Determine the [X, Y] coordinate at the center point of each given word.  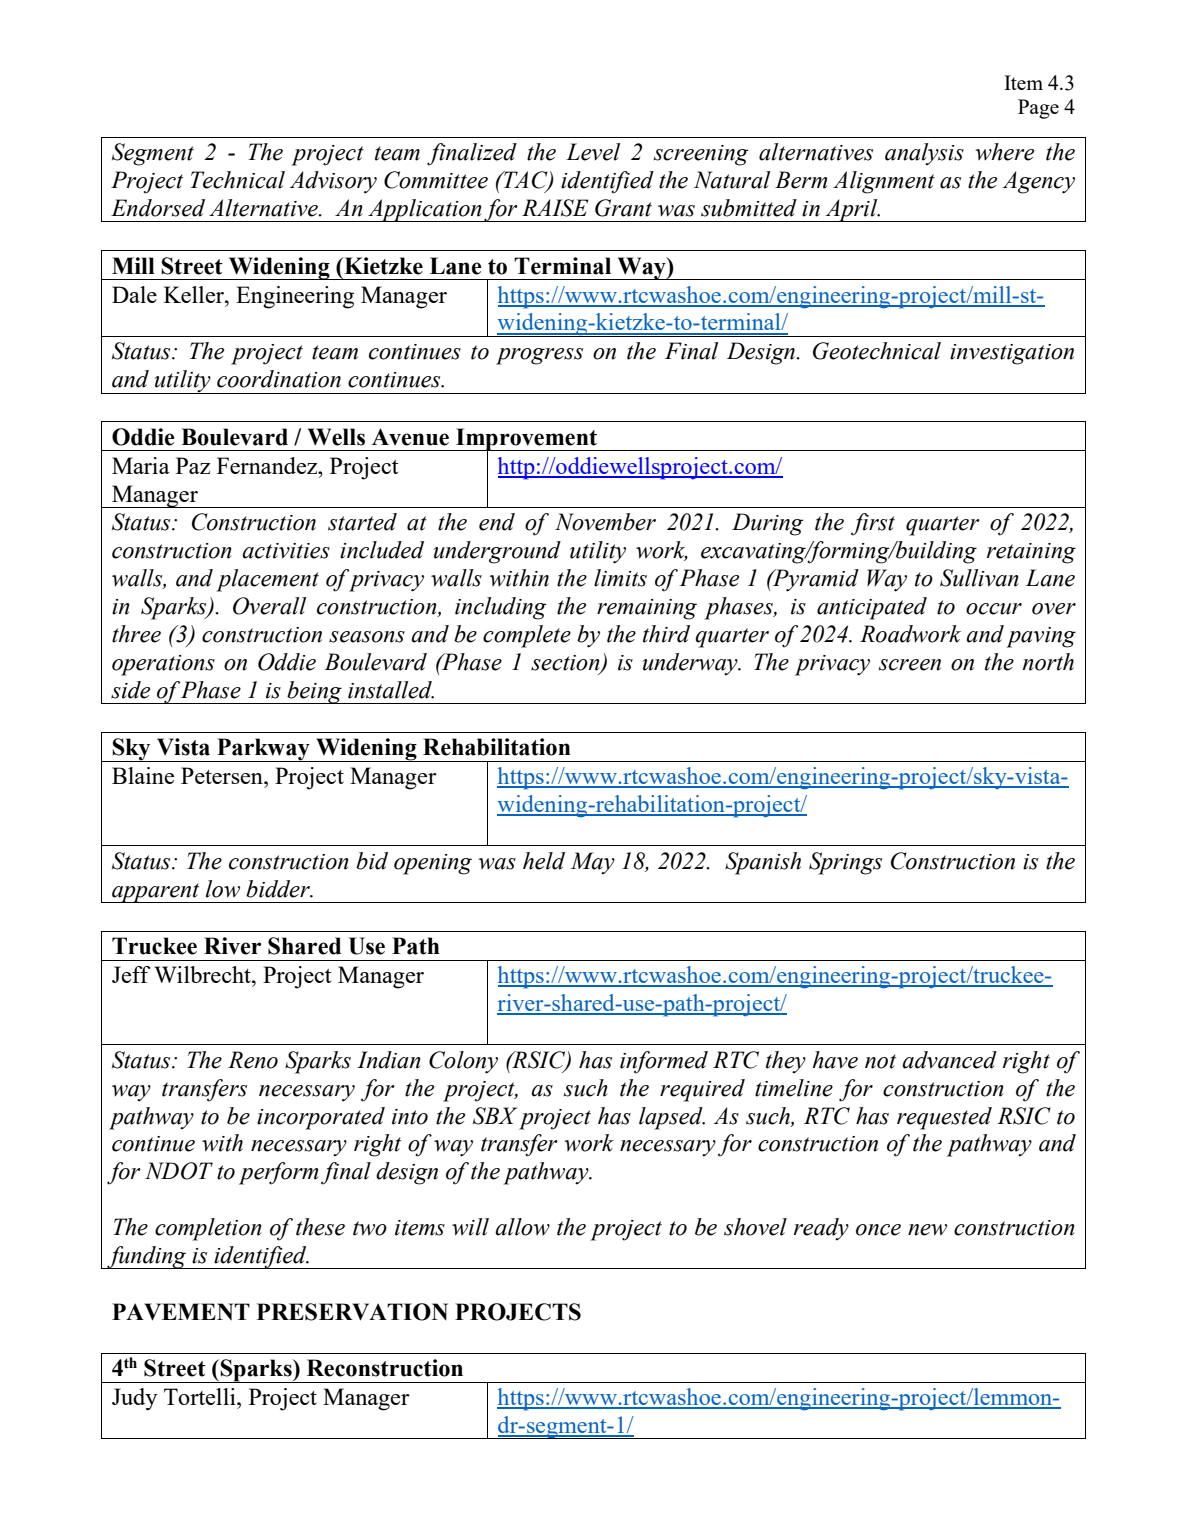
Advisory [333, 182]
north [1048, 662]
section [566, 664]
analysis [924, 154]
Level [593, 152]
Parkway [263, 750]
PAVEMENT [181, 1312]
